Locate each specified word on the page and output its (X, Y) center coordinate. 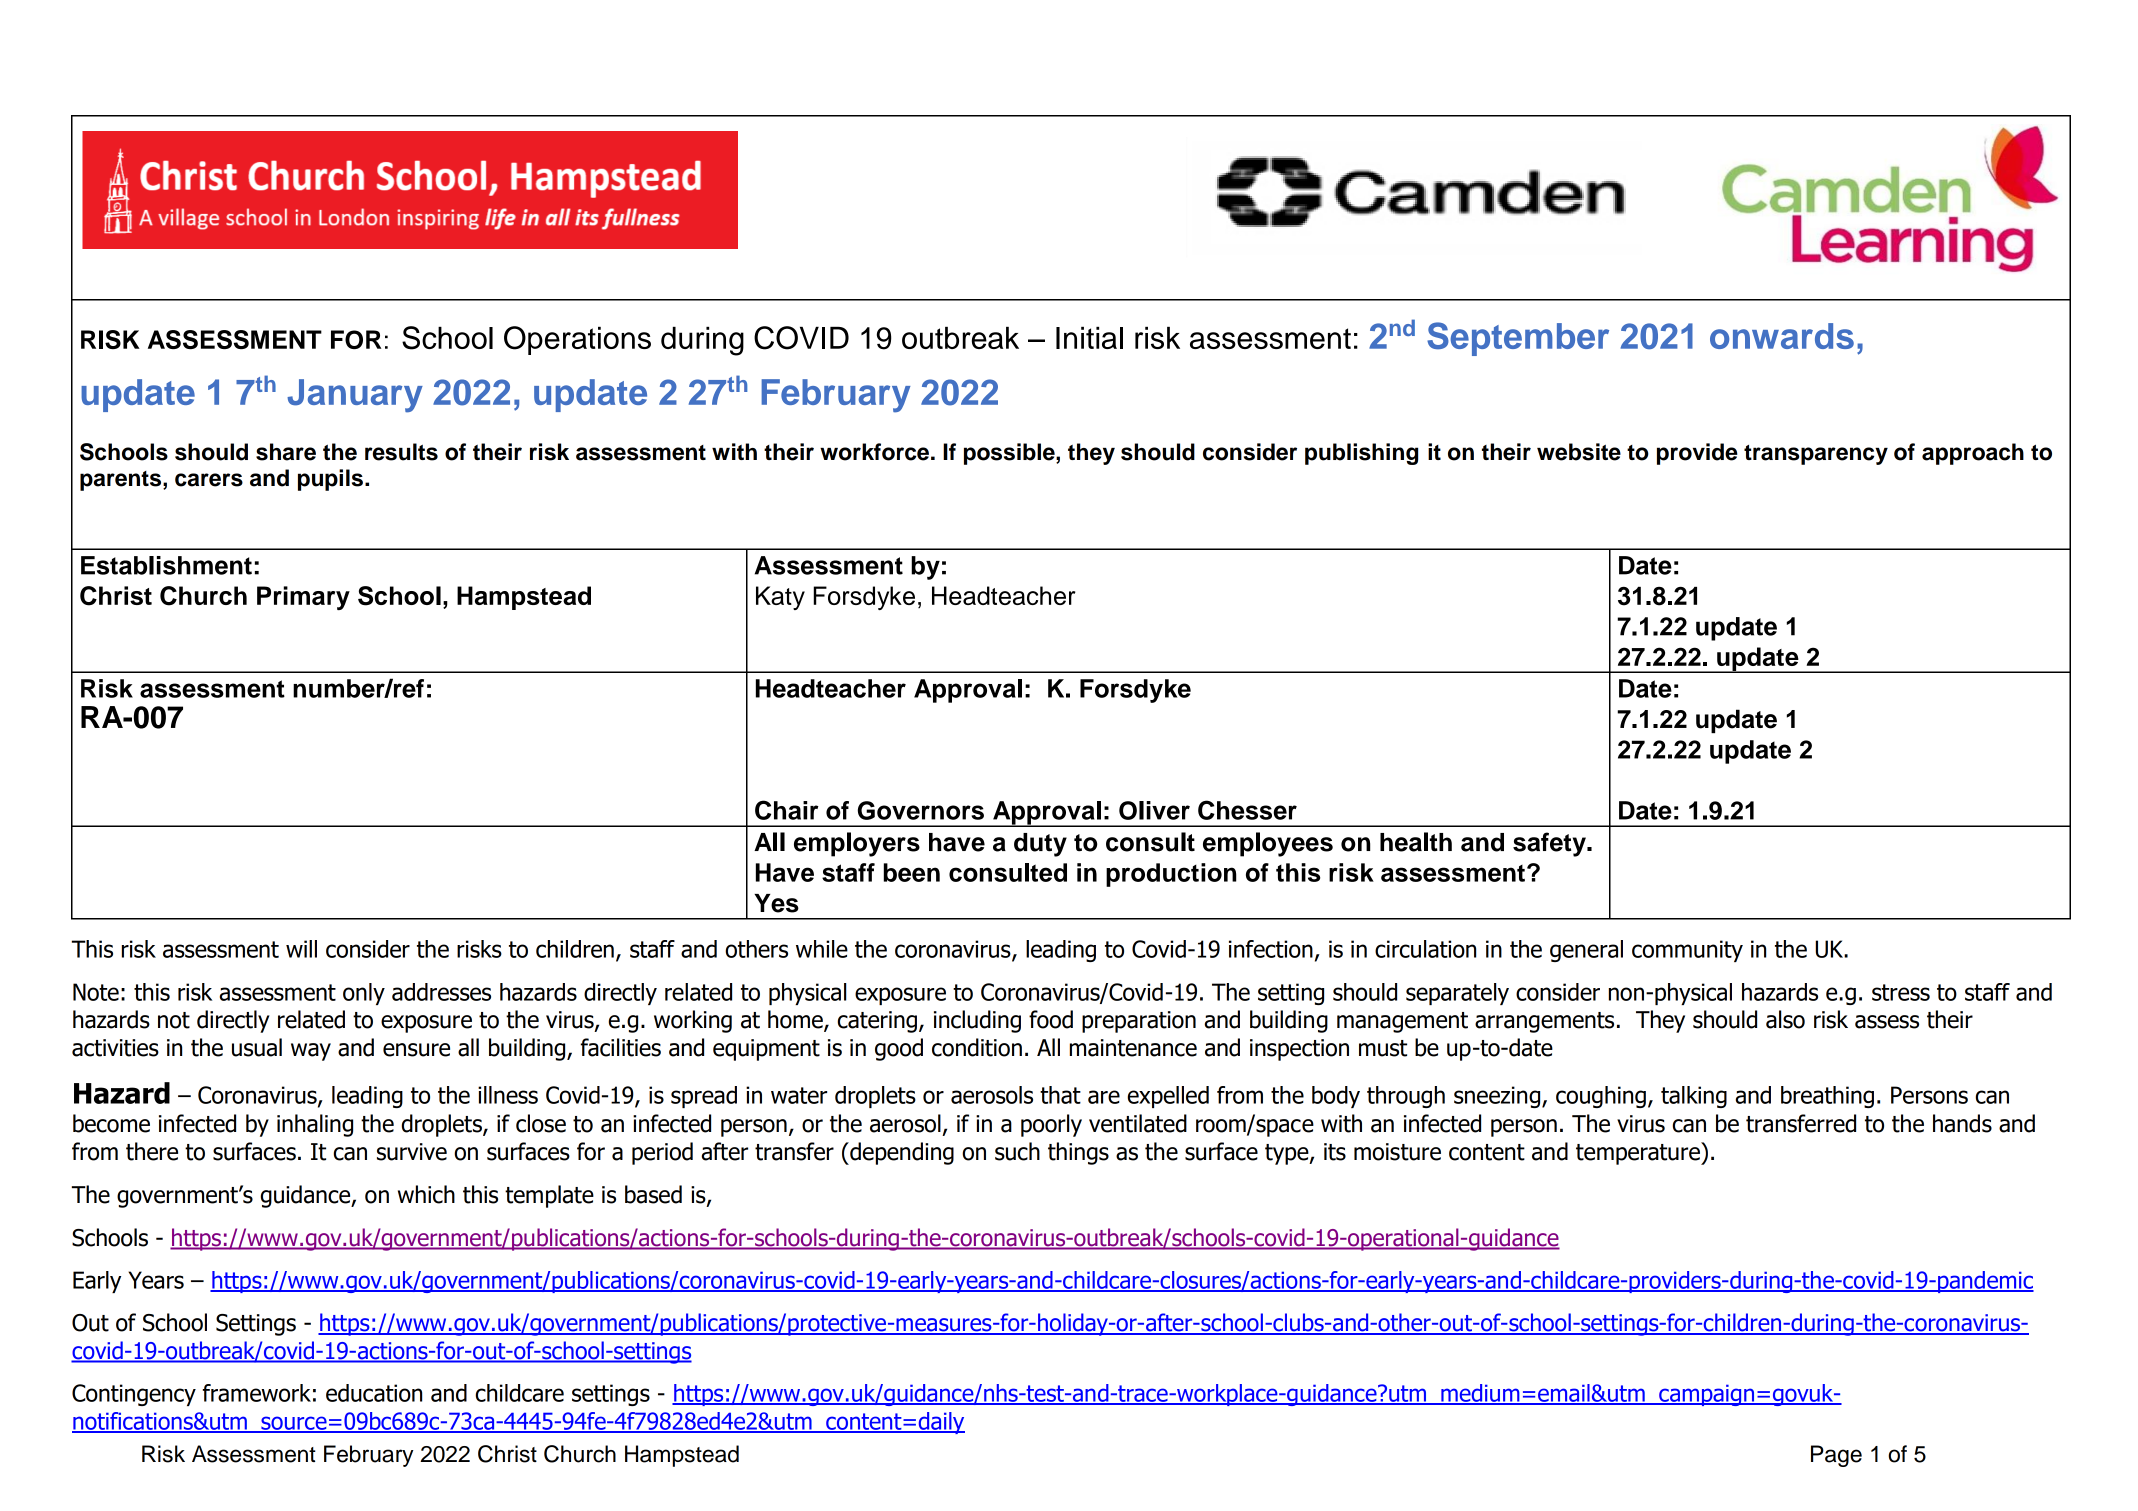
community (1687, 951)
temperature (1639, 1153)
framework (256, 1393)
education (374, 1393)
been (912, 872)
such (1017, 1151)
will (301, 949)
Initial (1089, 338)
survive (412, 1152)
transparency (1816, 455)
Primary (303, 598)
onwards (1782, 336)
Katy (780, 598)
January (355, 396)
